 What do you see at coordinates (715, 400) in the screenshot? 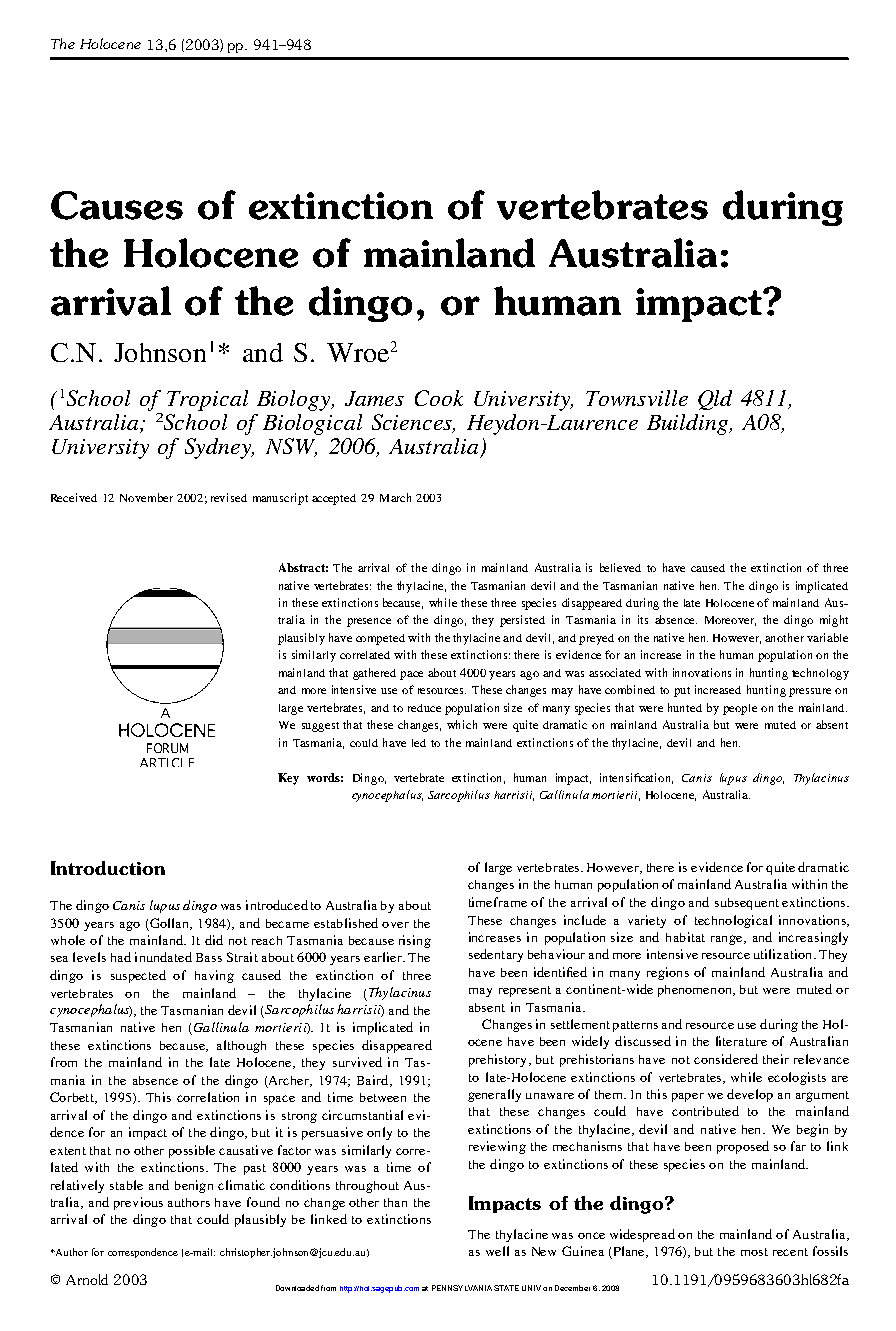
I see `Qld` at bounding box center [715, 400].
